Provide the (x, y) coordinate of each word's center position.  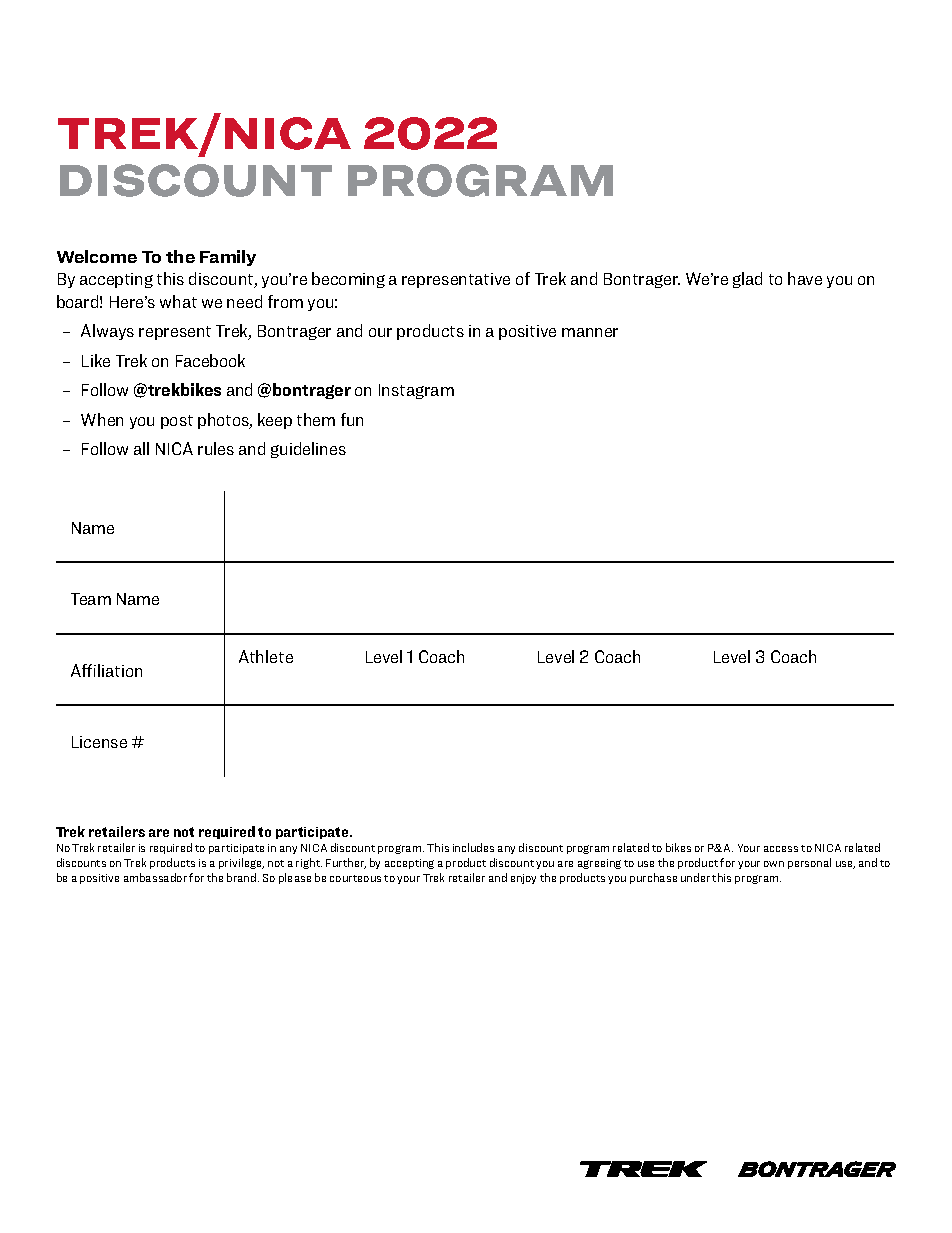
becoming (348, 280)
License (99, 742)
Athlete (266, 656)
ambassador (155, 877)
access (781, 849)
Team (91, 599)
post (177, 422)
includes (473, 847)
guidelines (308, 450)
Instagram (416, 391)
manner (590, 332)
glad (747, 280)
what (178, 301)
